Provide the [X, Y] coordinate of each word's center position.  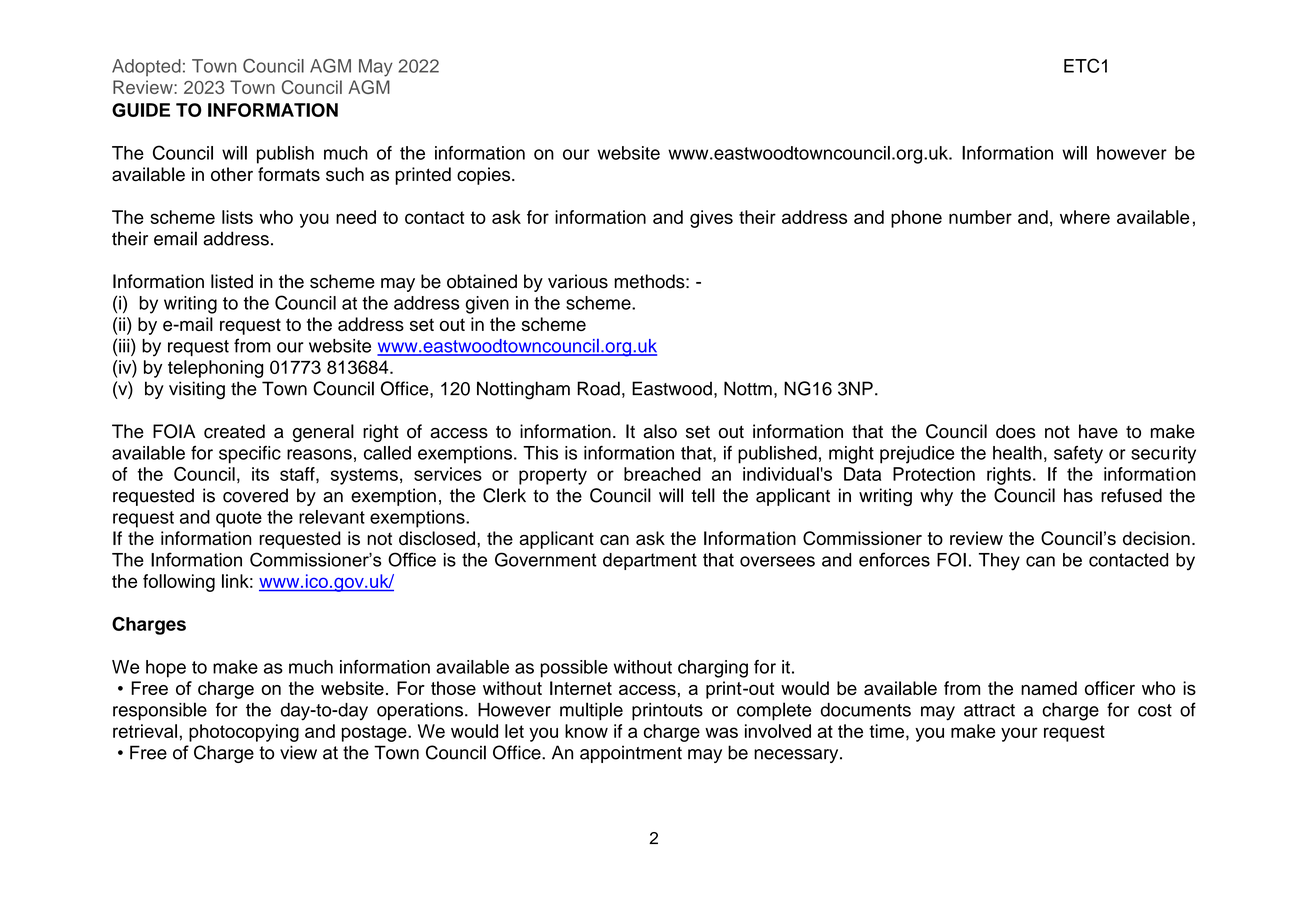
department [650, 561]
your [1019, 734]
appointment [631, 754]
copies [485, 176]
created [234, 431]
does [1016, 431]
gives [711, 219]
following [179, 583]
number [980, 217]
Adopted [146, 67]
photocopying [244, 733]
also [660, 431]
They [999, 562]
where [1085, 217]
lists [237, 217]
